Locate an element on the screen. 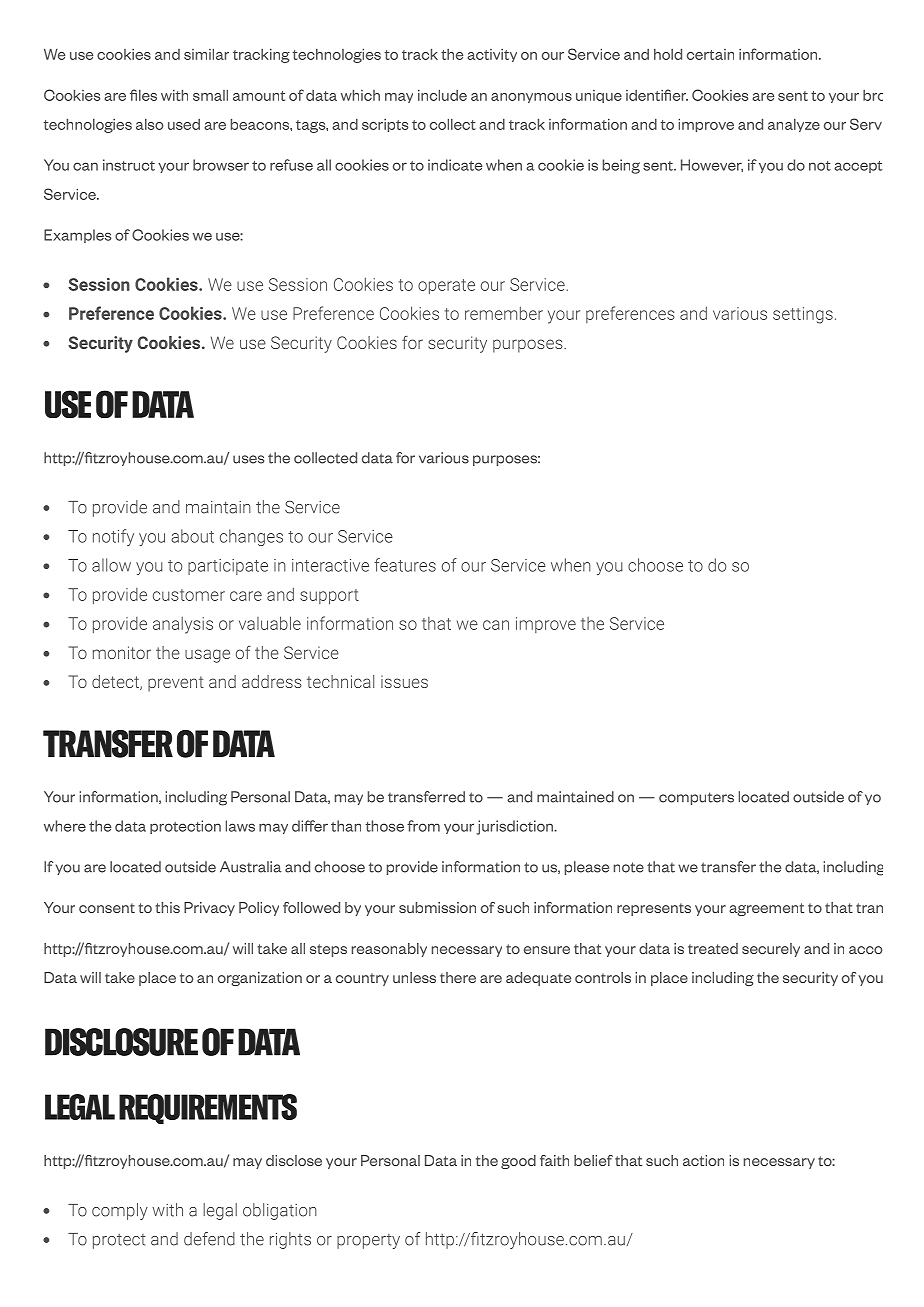  analyze is located at coordinates (794, 125).
